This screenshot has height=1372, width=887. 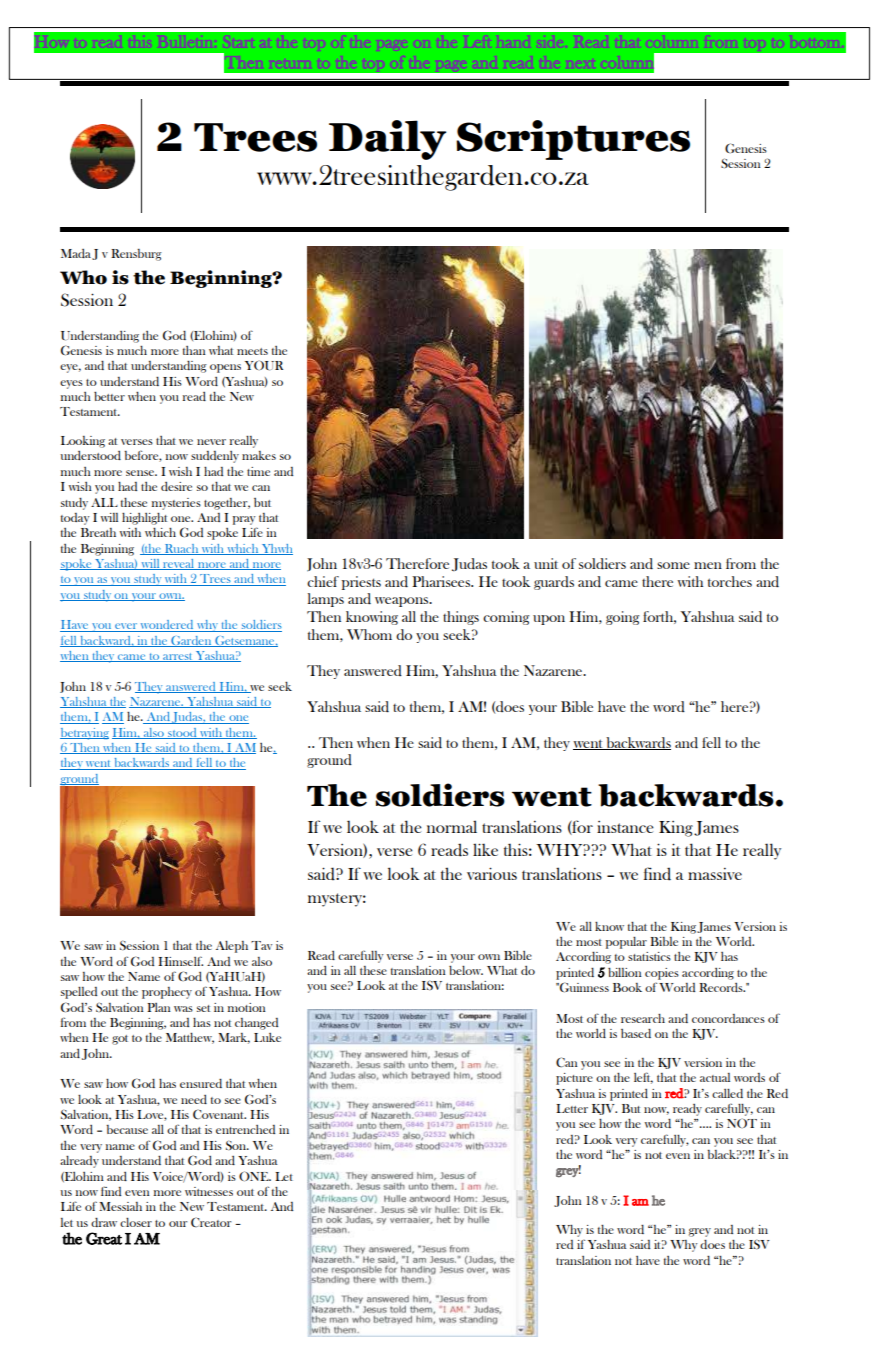 I want to click on Daily, so click(x=387, y=140).
